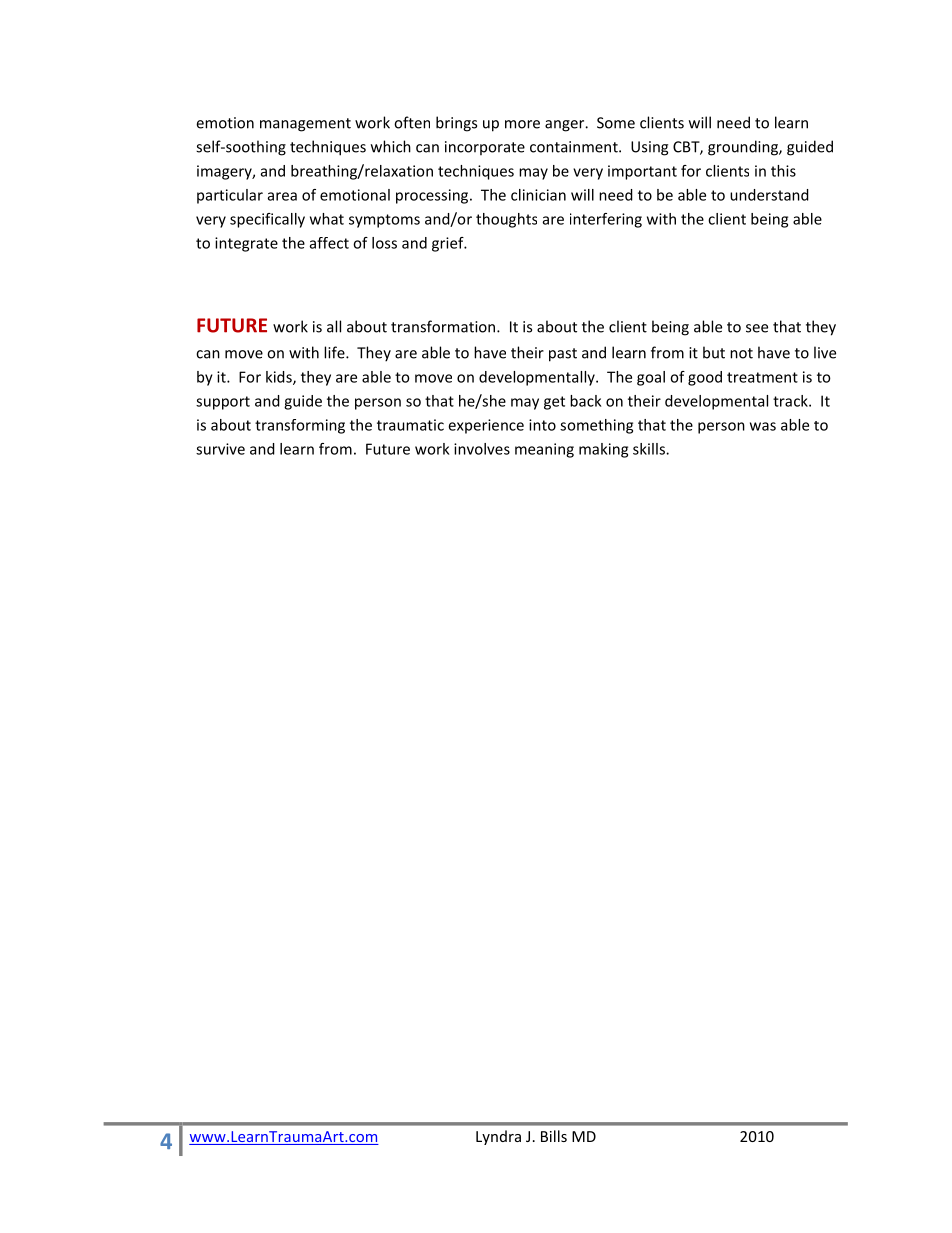 The height and width of the document is (1233, 952). What do you see at coordinates (522, 124) in the document?
I see `more` at bounding box center [522, 124].
